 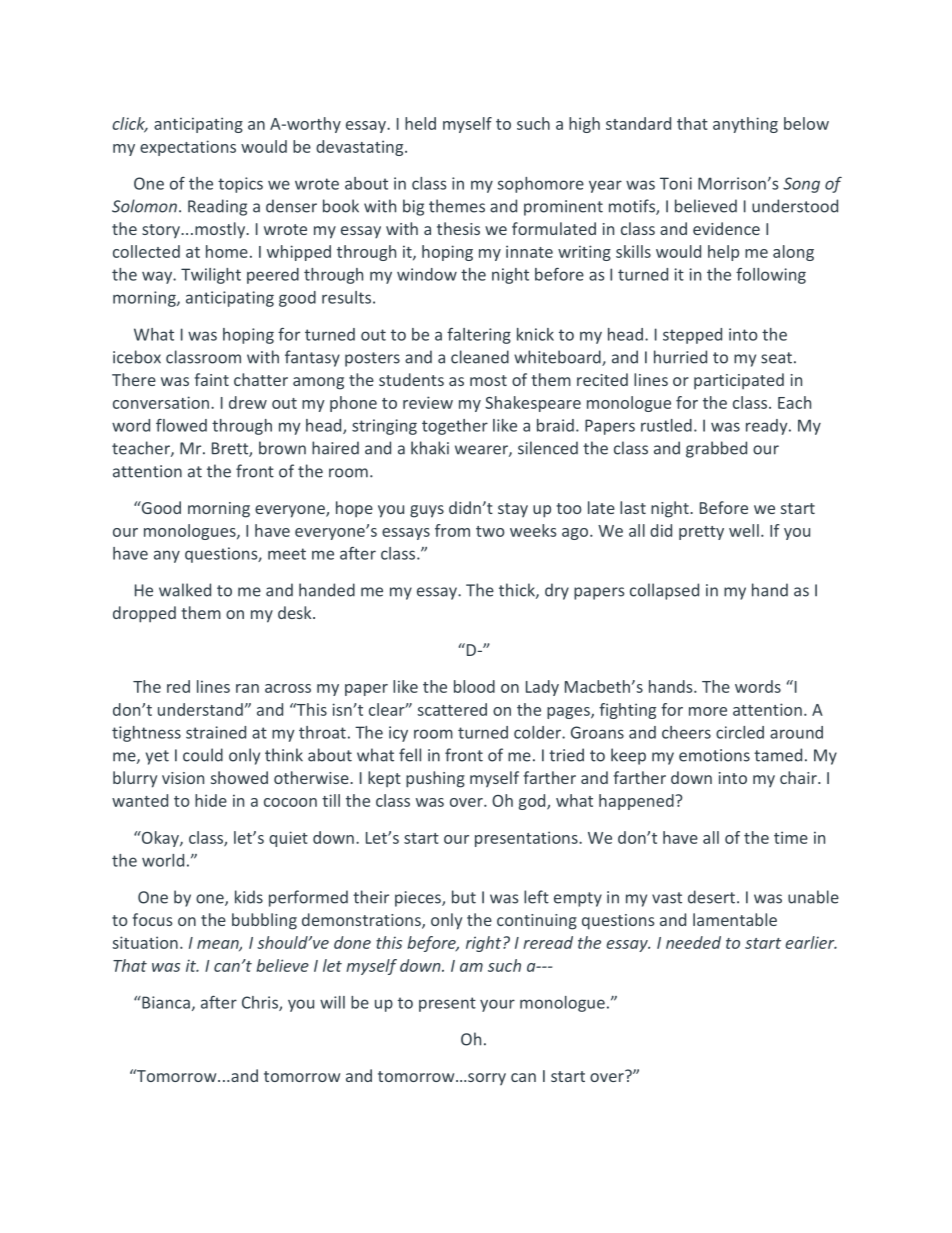 I want to click on circled, so click(x=740, y=732).
